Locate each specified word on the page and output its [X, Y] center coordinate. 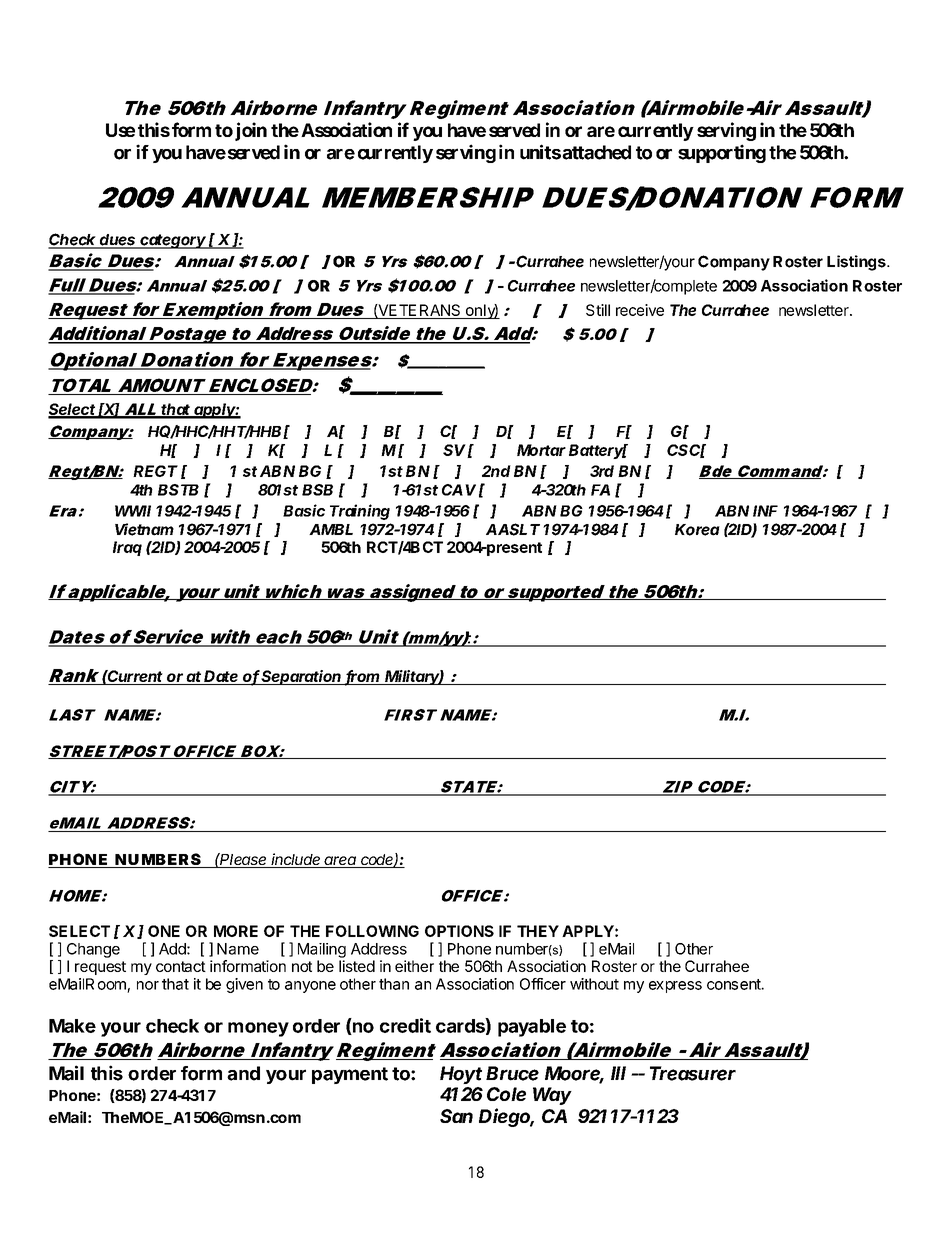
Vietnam [144, 529]
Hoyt [461, 1075]
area [340, 862]
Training [360, 512]
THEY [538, 931]
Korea [697, 530]
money [258, 1029]
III [618, 1073]
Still [598, 310]
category [174, 241]
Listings [857, 263]
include [296, 860]
